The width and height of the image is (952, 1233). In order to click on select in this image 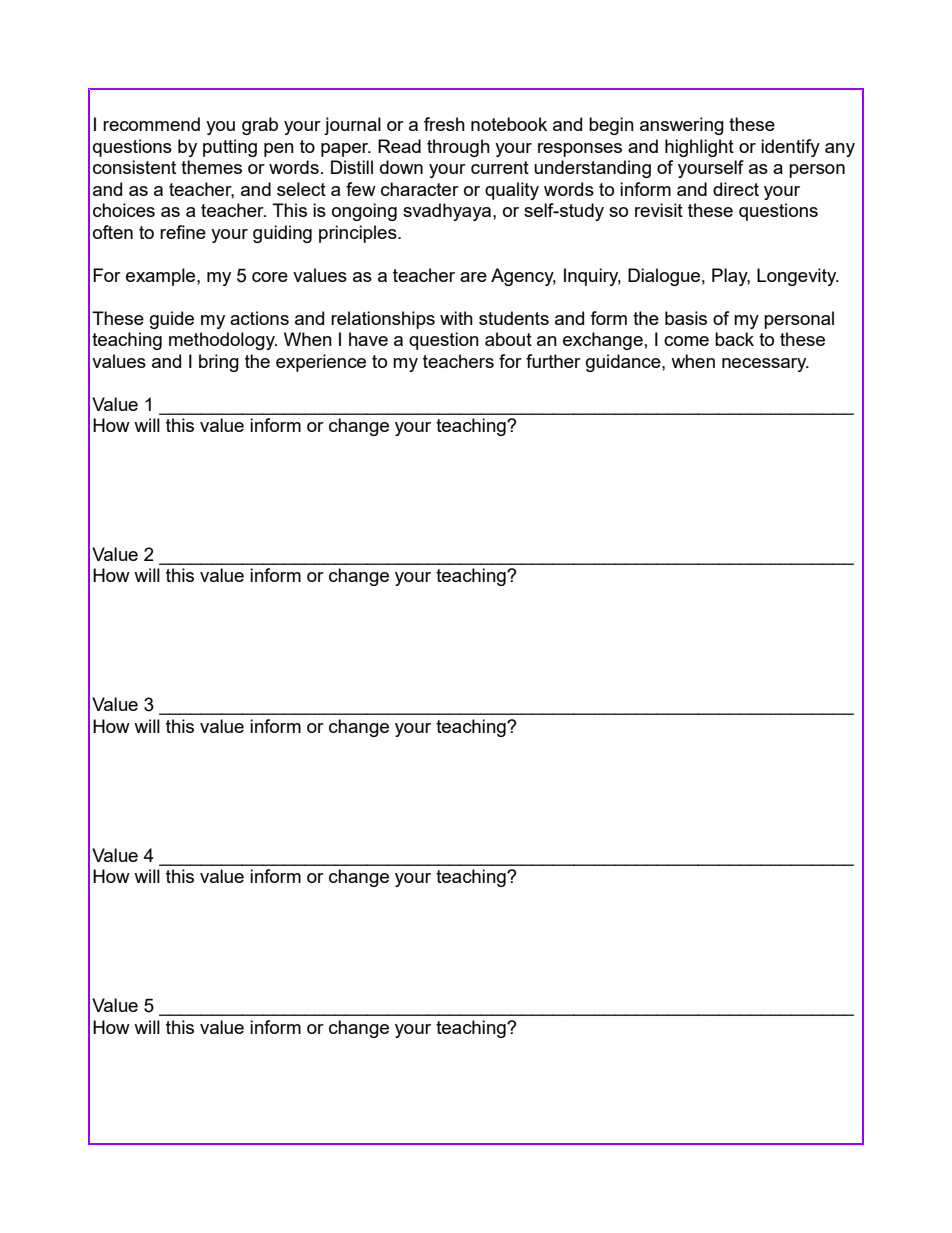, I will do `click(301, 189)`.
